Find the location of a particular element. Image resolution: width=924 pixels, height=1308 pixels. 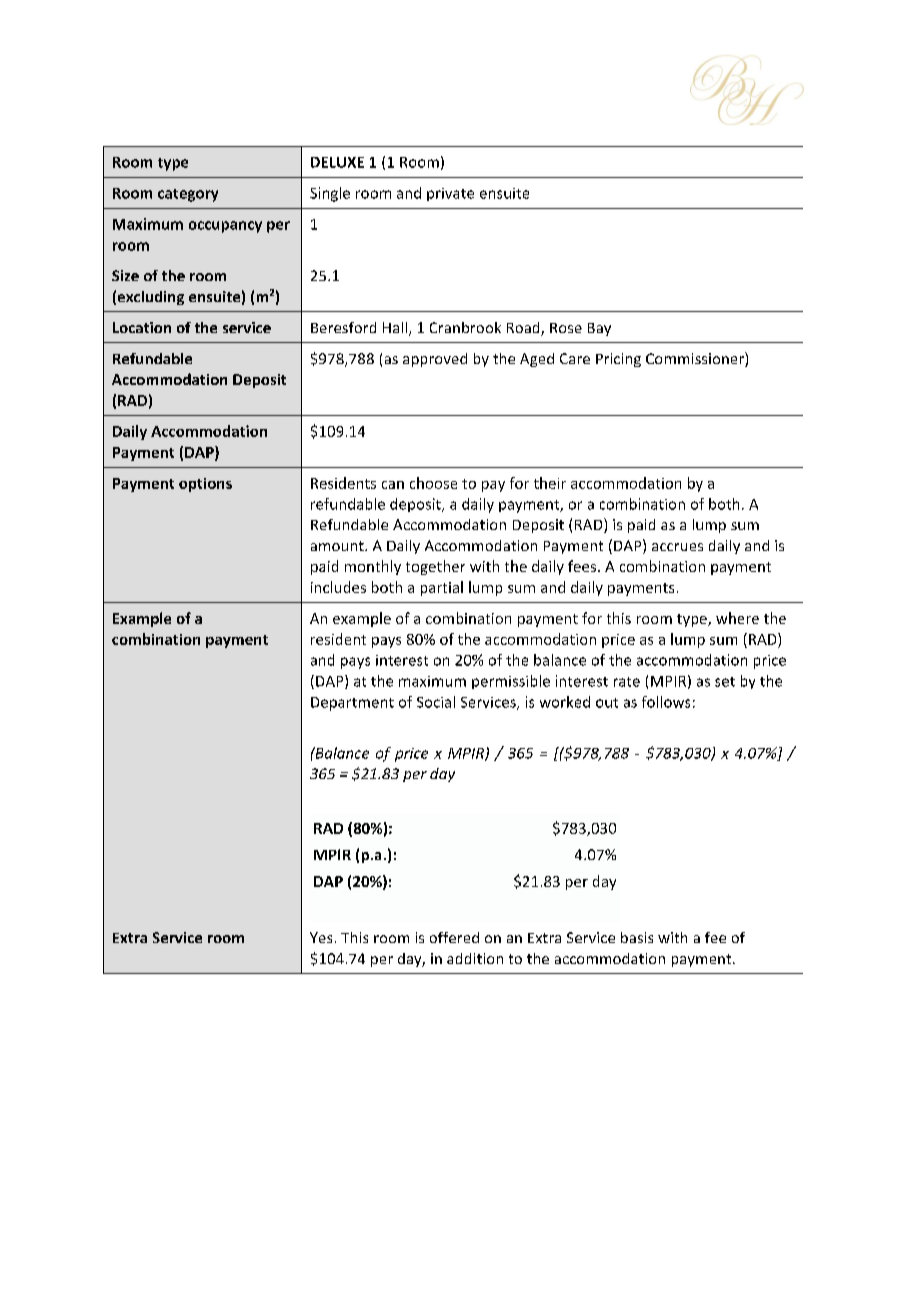

private is located at coordinates (450, 194).
